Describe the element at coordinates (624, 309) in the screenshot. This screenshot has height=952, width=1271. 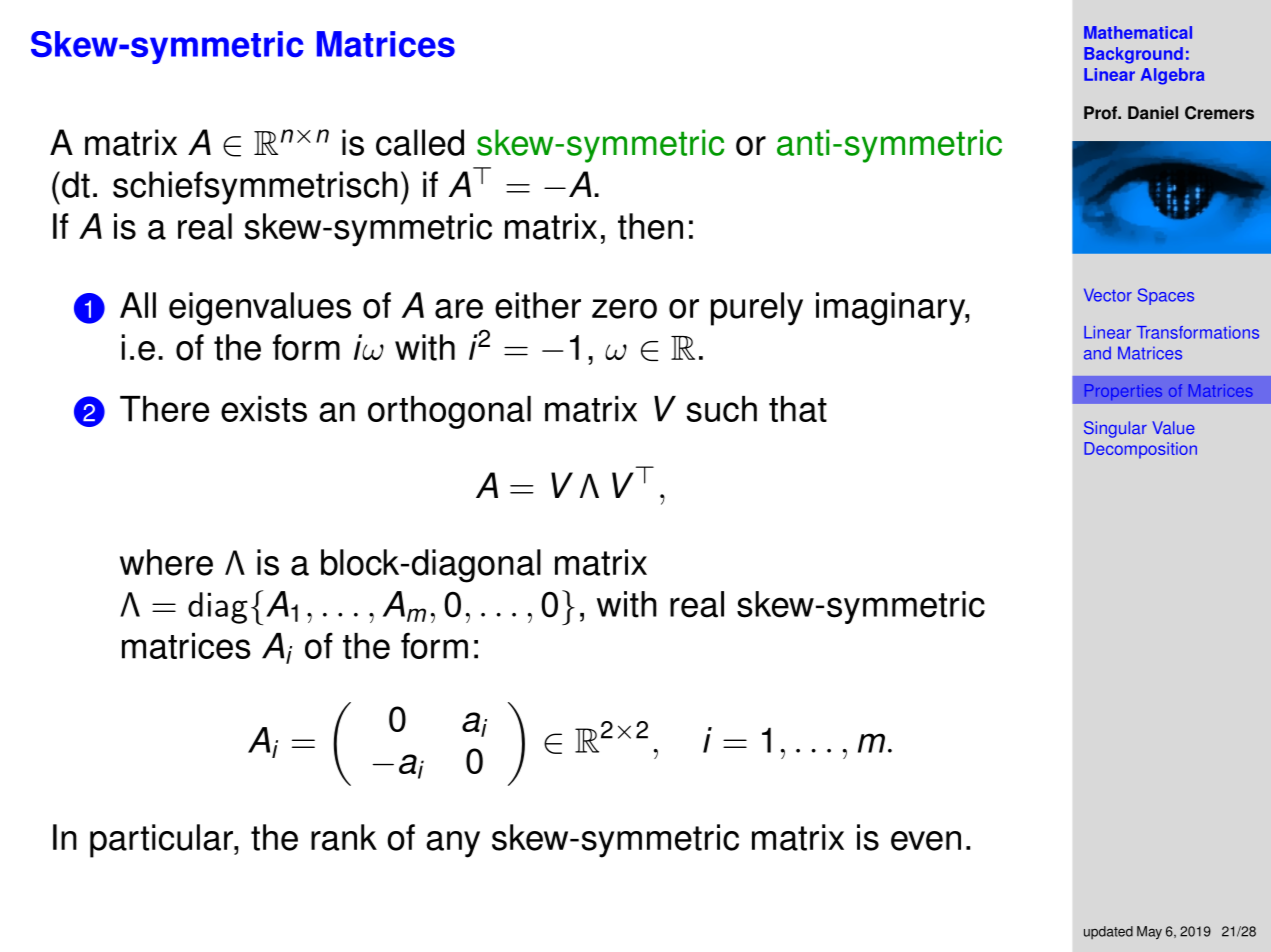
I see `zero` at that location.
